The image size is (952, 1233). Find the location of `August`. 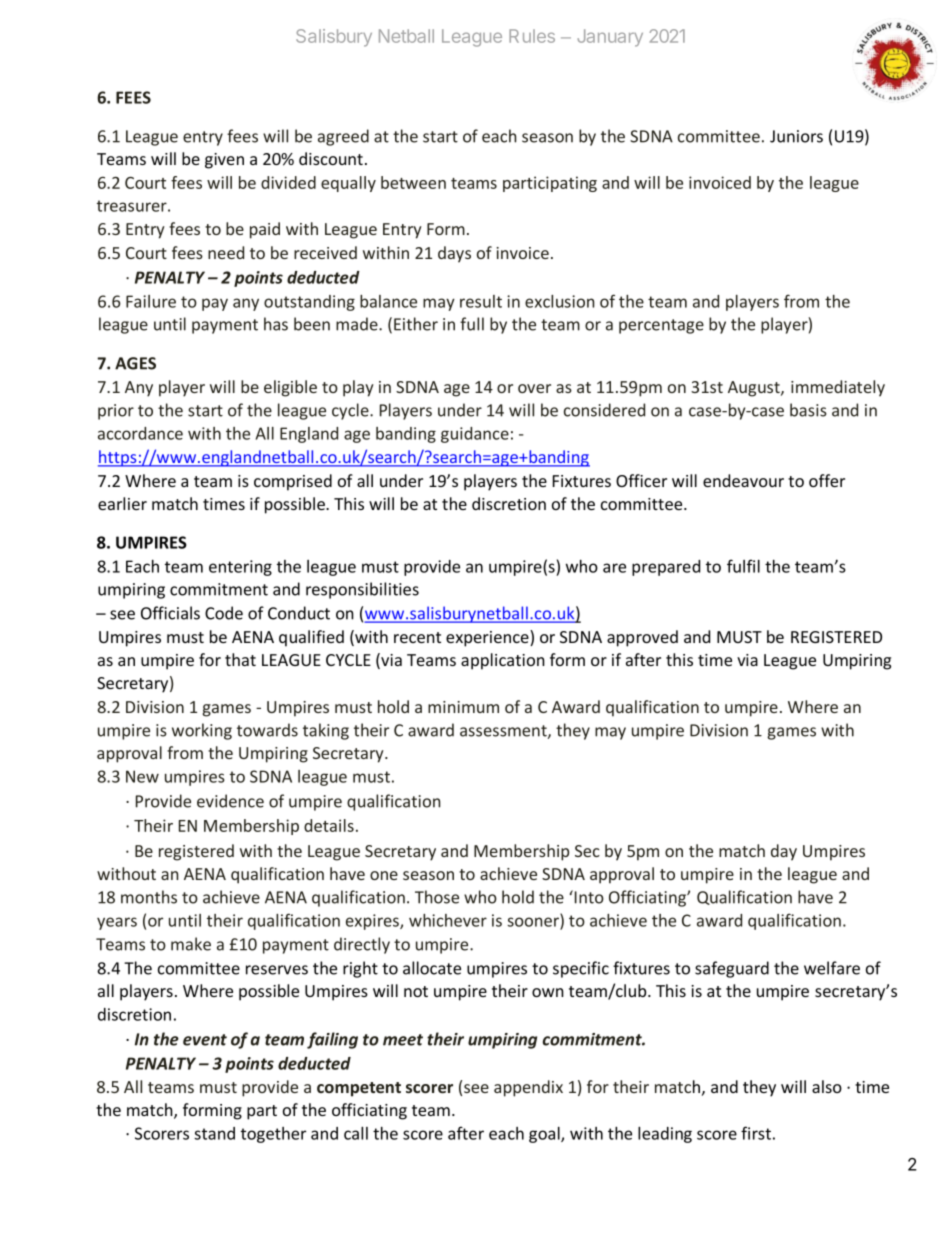

August is located at coordinates (755, 389).
